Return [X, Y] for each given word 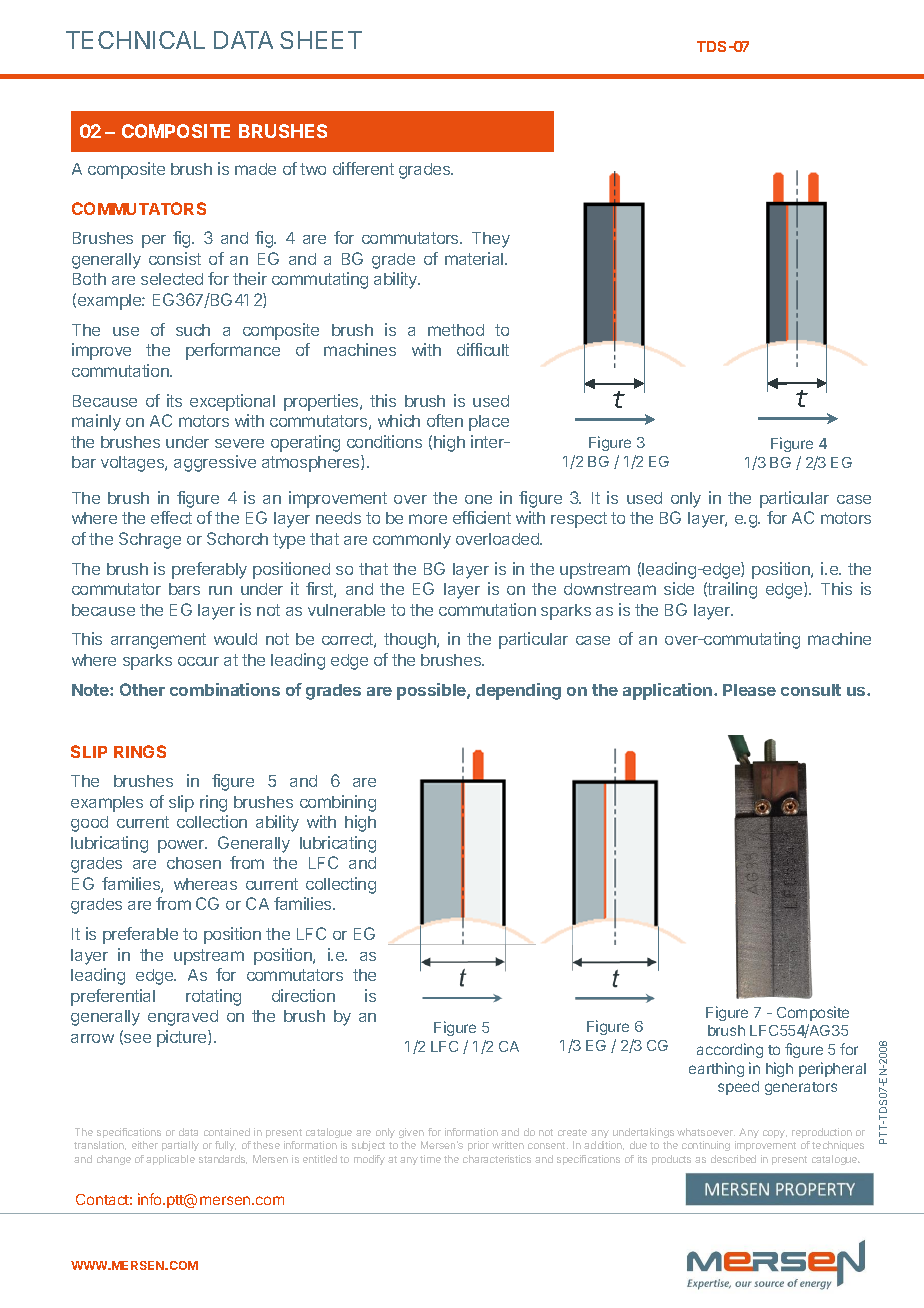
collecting [341, 885]
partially [180, 1146]
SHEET [321, 40]
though [411, 641]
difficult [483, 349]
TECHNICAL [135, 40]
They [491, 240]
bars [184, 589]
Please [749, 690]
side [679, 588]
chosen [194, 863]
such [193, 330]
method [456, 330]
